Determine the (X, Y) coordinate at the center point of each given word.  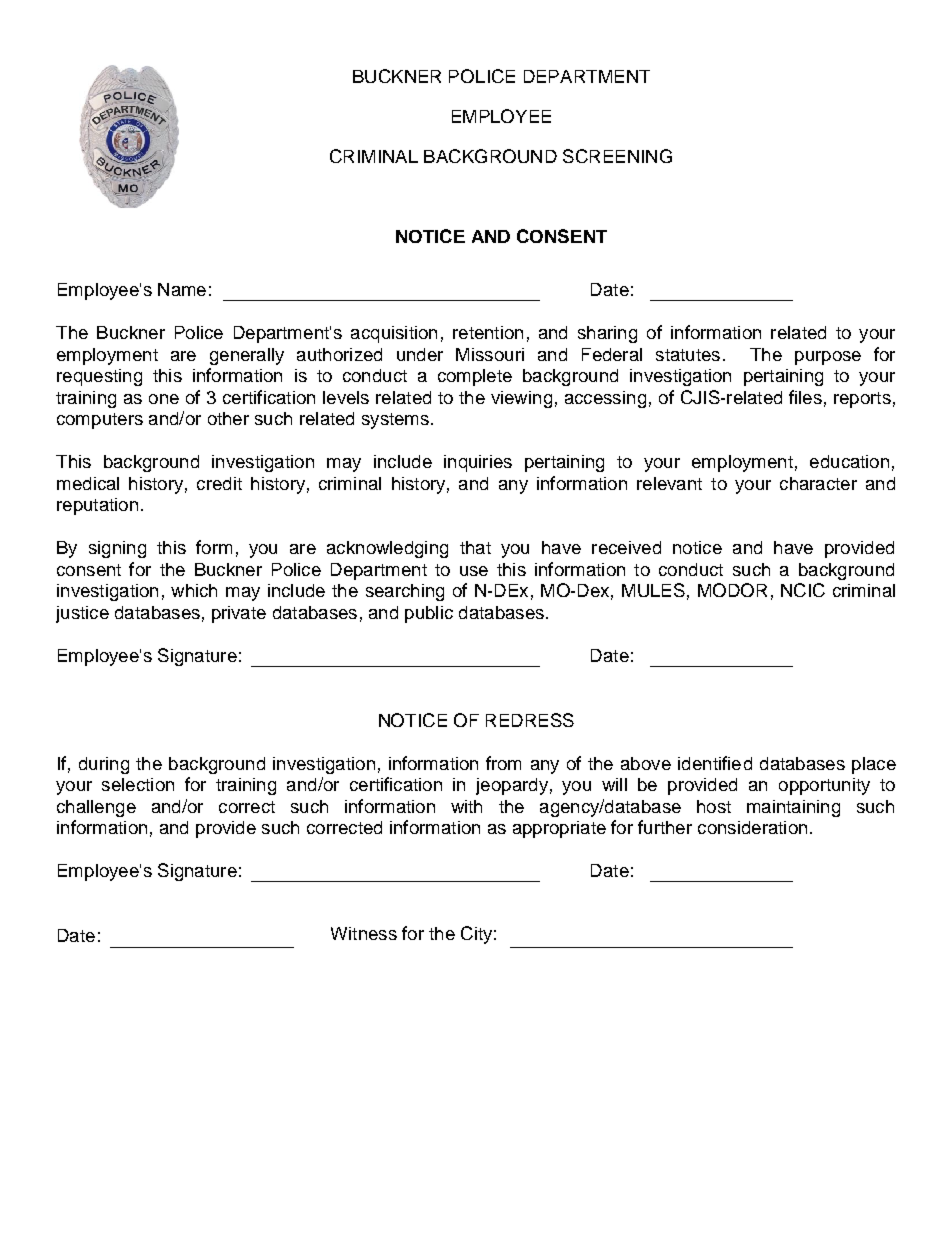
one (164, 399)
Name (182, 289)
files (805, 397)
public (429, 614)
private (239, 614)
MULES (653, 590)
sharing (607, 334)
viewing (521, 399)
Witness (364, 933)
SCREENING (617, 156)
